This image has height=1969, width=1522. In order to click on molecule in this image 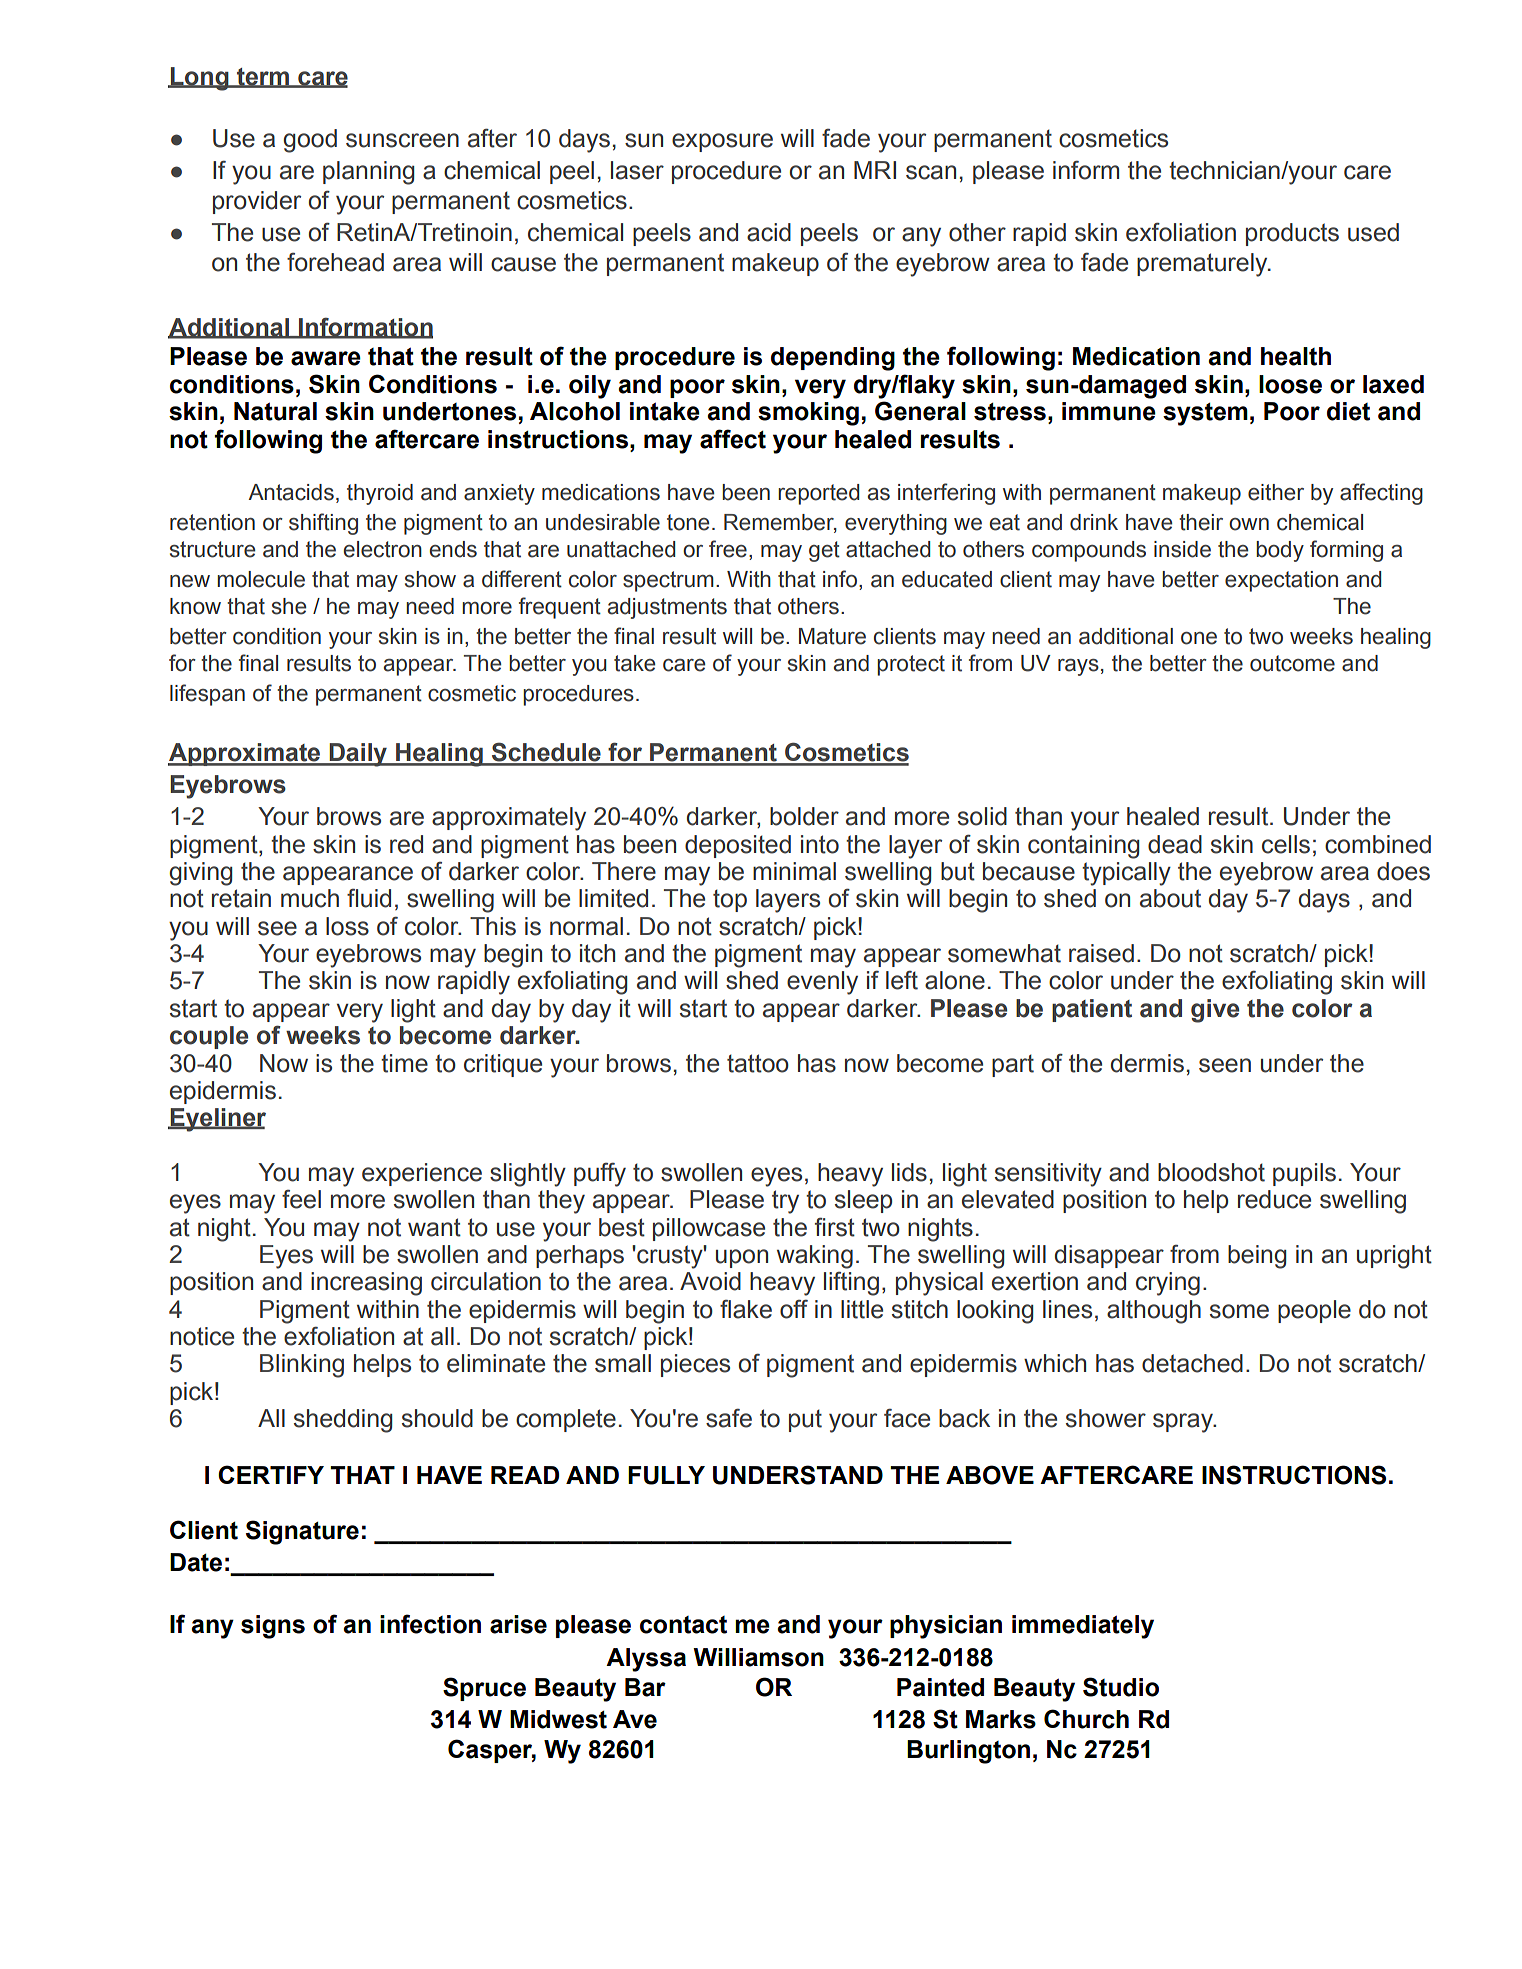, I will do `click(261, 579)`.
